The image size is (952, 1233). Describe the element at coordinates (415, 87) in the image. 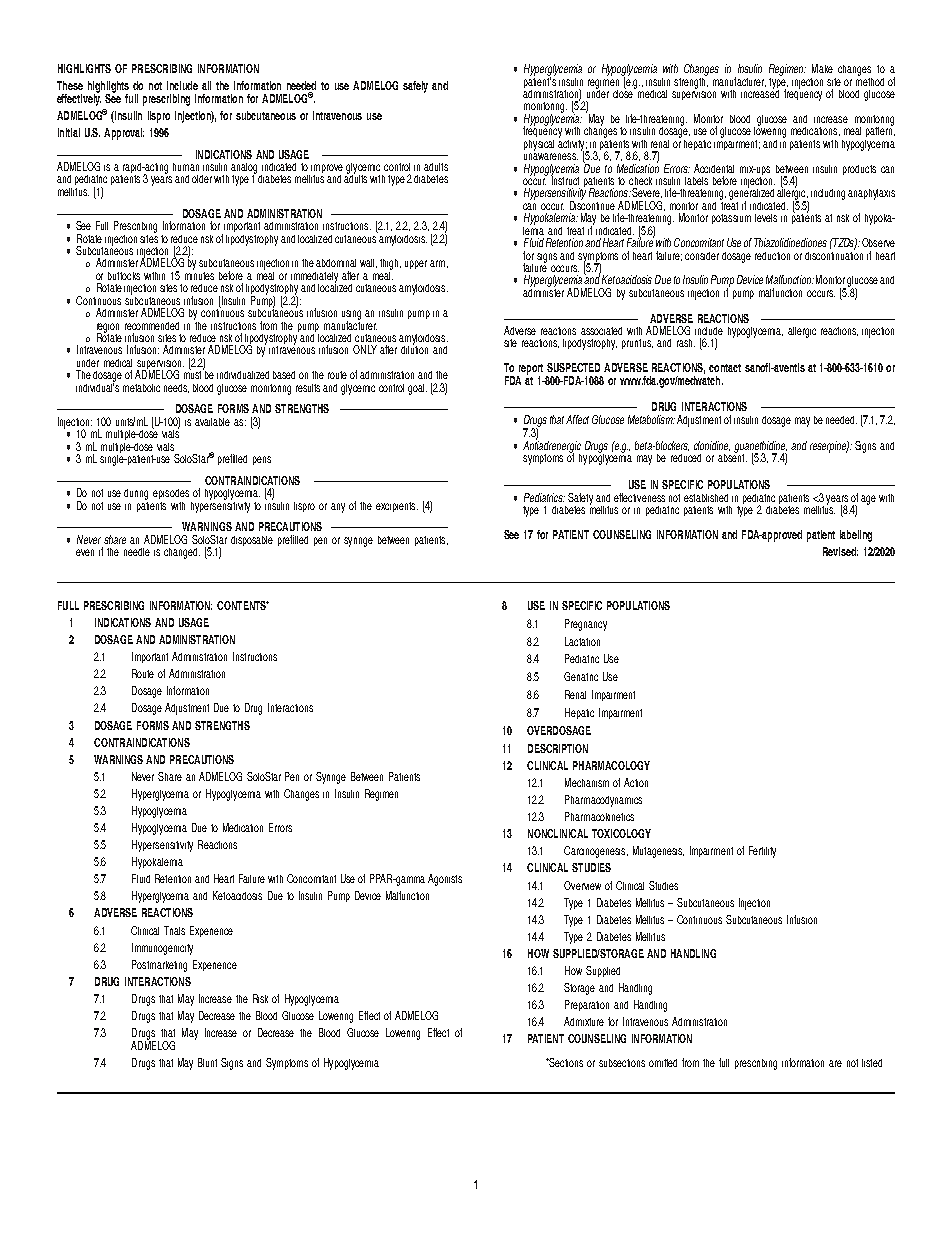

I see `safely` at that location.
